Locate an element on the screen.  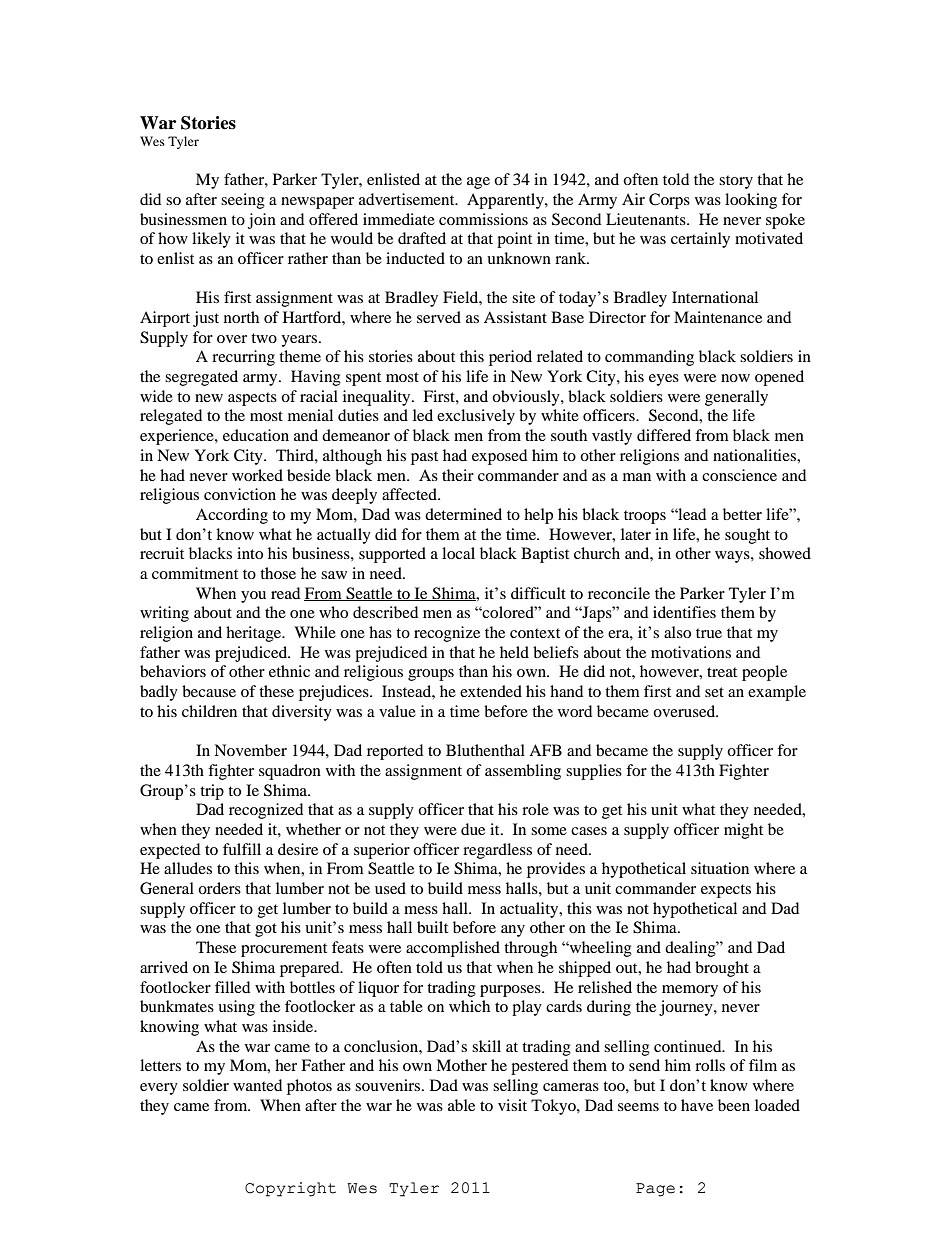
Copyright is located at coordinates (290, 1189).
